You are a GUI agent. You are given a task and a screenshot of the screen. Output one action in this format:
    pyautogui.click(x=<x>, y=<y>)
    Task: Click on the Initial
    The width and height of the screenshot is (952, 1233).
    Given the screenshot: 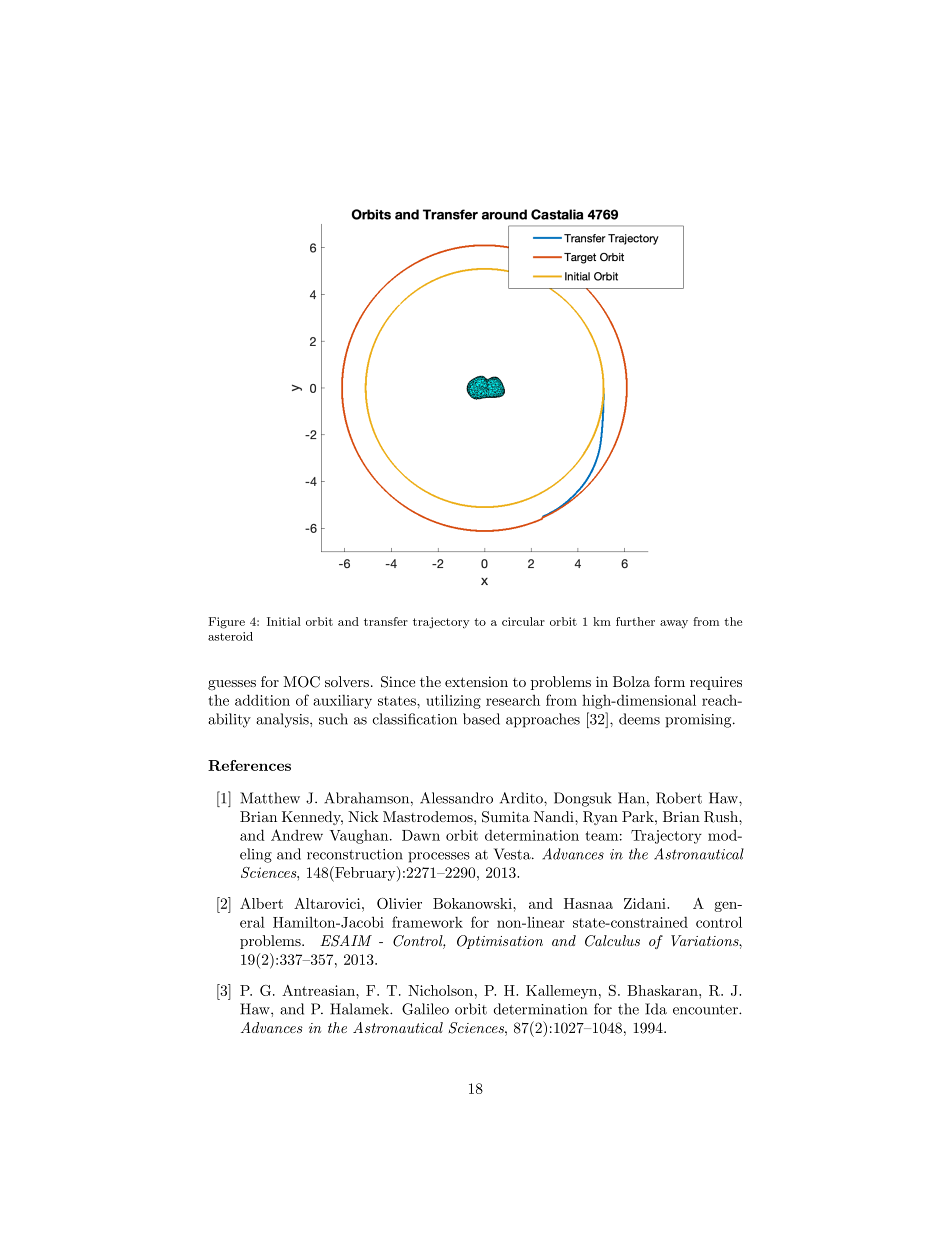 What is the action you would take?
    pyautogui.click(x=284, y=621)
